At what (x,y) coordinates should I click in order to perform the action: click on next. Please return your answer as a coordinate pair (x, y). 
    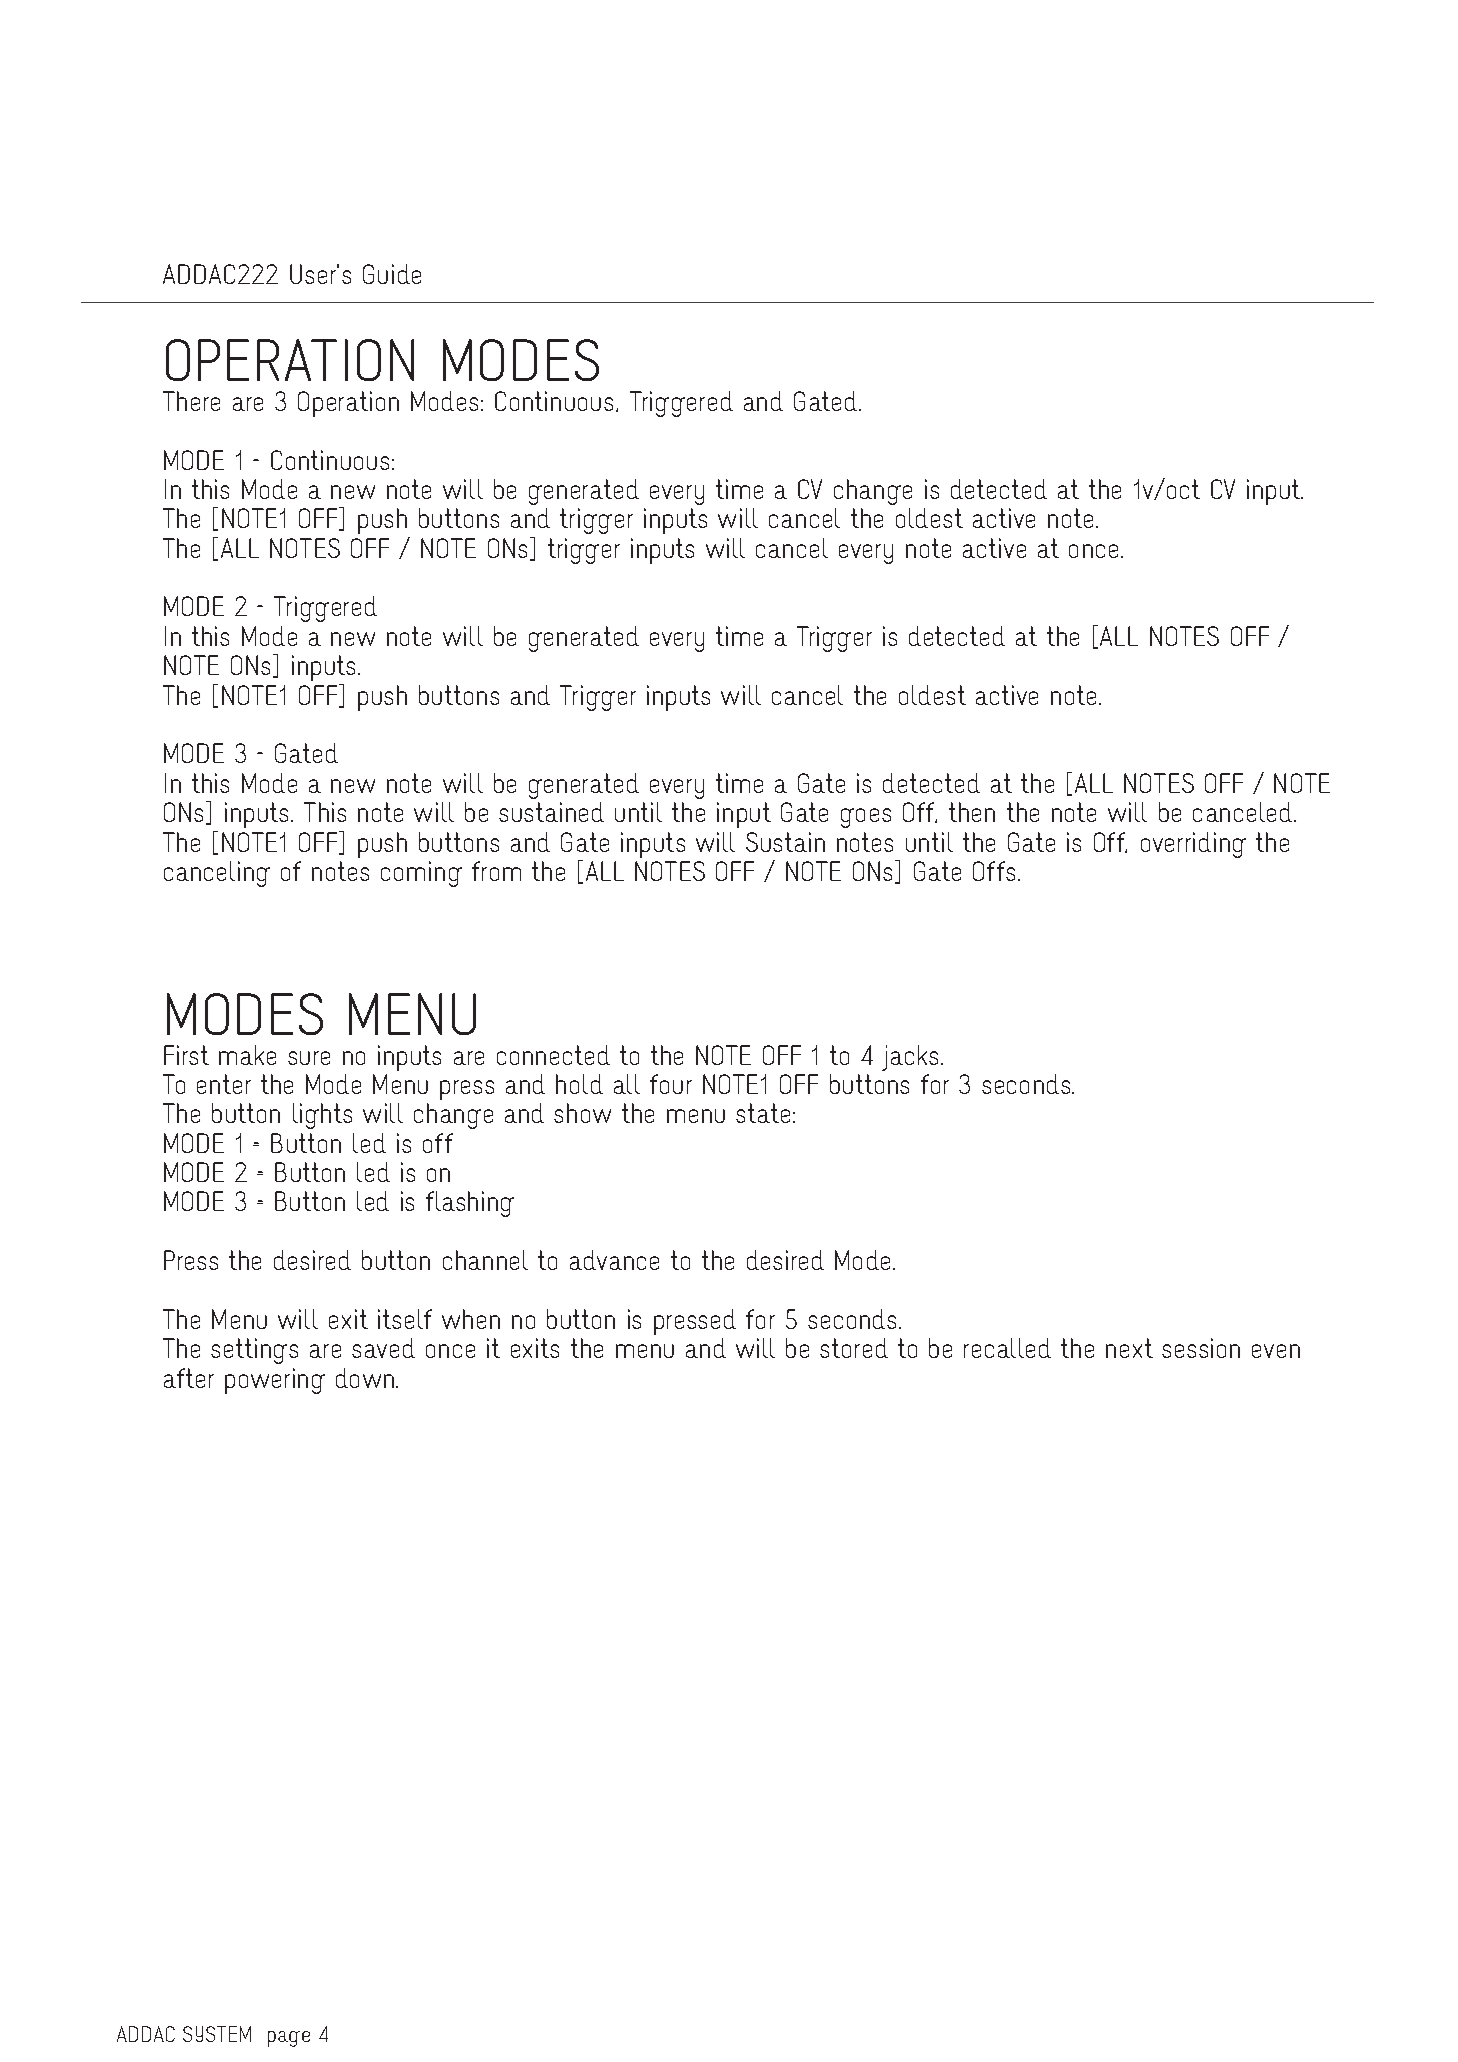
    Looking at the image, I should click on (1129, 1348).
